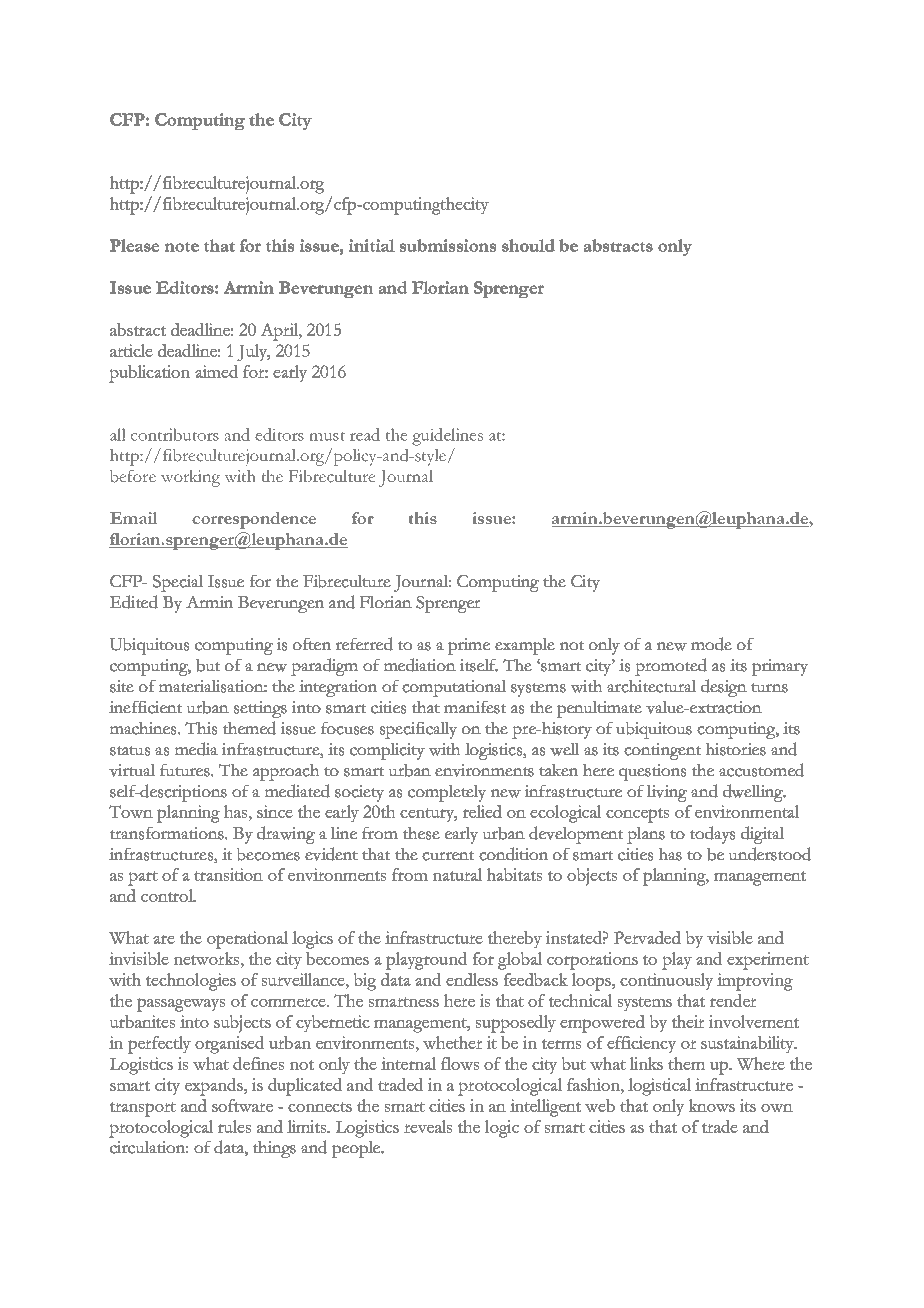 This image has height=1308, width=924. Describe the element at coordinates (190, 478) in the image. I see `working` at that location.
